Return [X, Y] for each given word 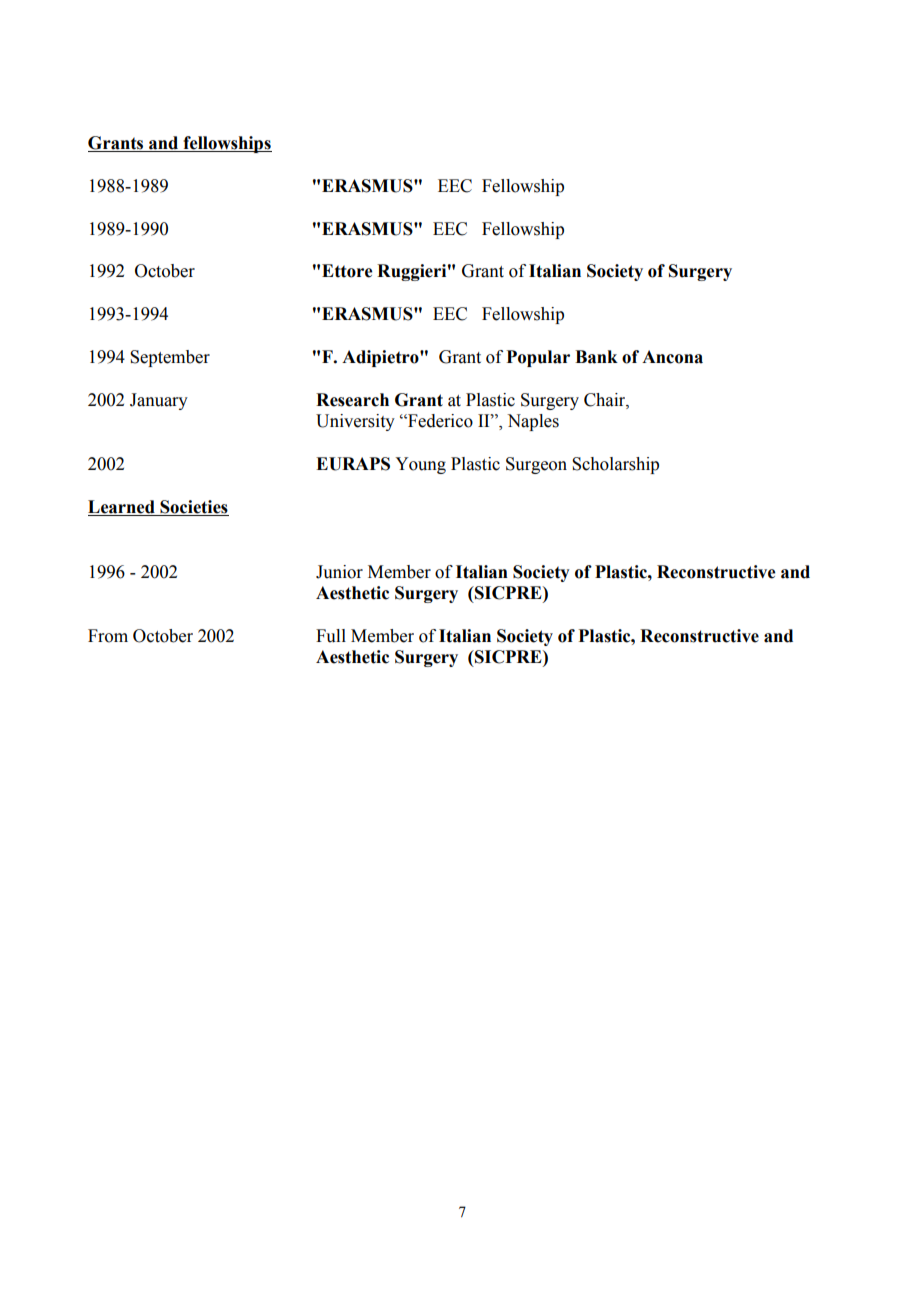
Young [420, 465]
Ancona [672, 357]
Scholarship [615, 465]
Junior [339, 572]
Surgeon [536, 465]
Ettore [347, 271]
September [170, 358]
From [108, 636]
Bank [596, 357]
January [159, 401]
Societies [193, 508]
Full [331, 636]
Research [352, 400]
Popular [538, 358]
